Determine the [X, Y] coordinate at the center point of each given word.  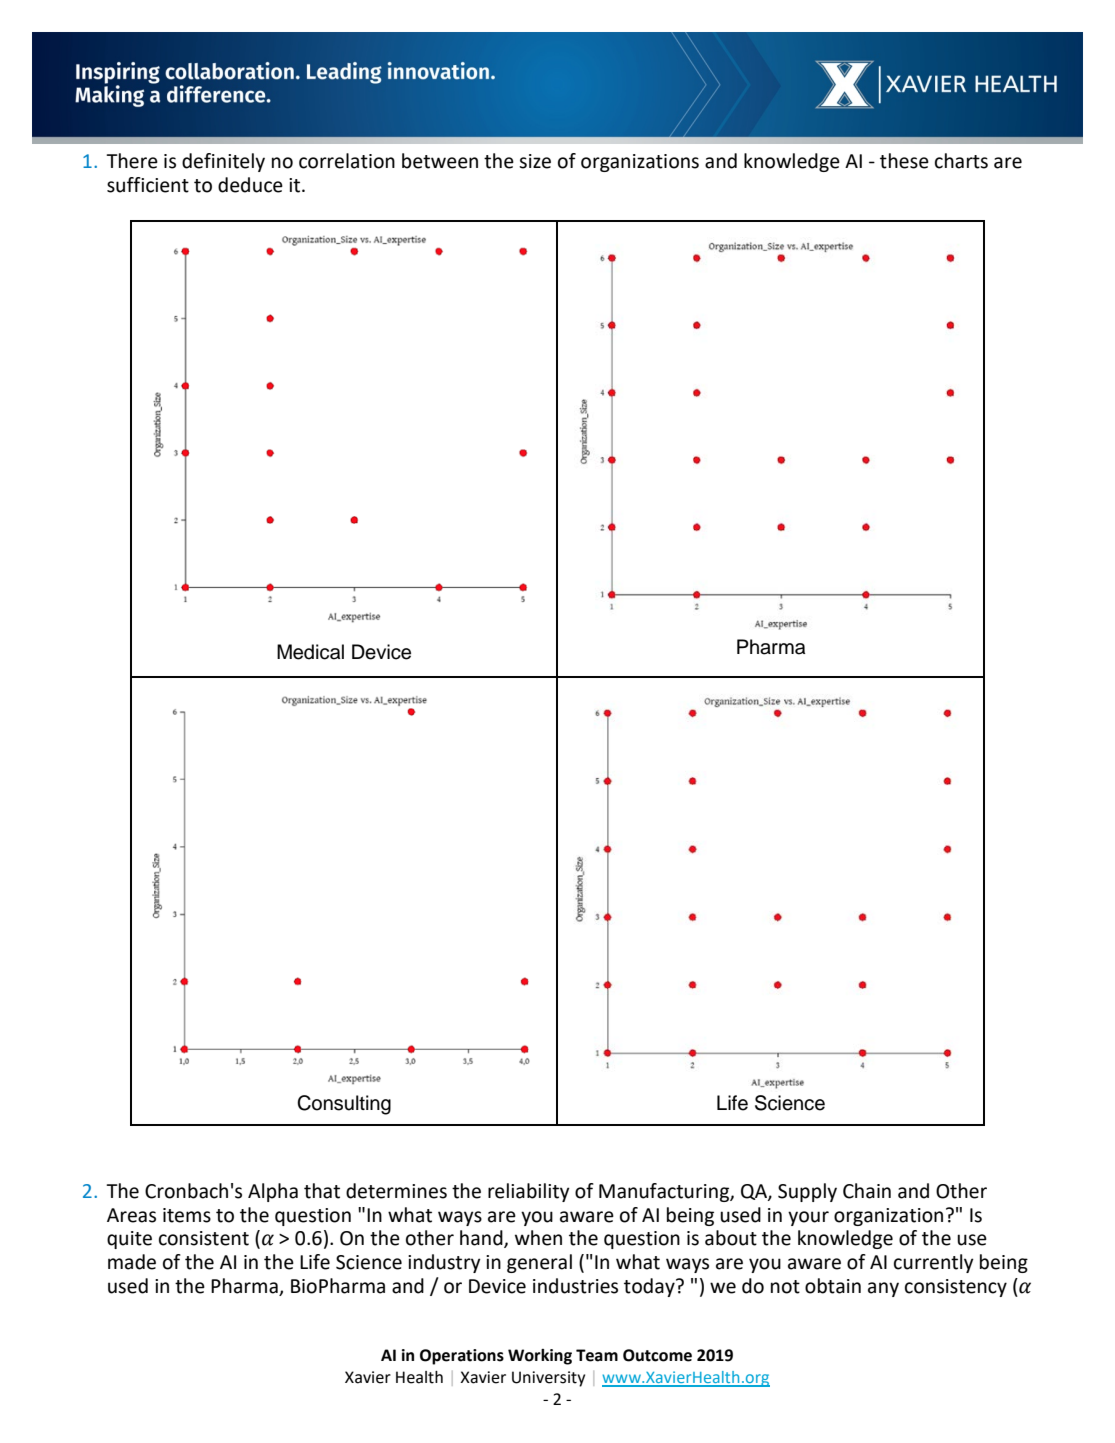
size [535, 161]
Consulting [344, 1105]
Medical [310, 652]
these [904, 161]
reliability [529, 1192]
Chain [867, 1191]
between [440, 161]
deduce [250, 185]
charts [961, 161]
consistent [204, 1238]
